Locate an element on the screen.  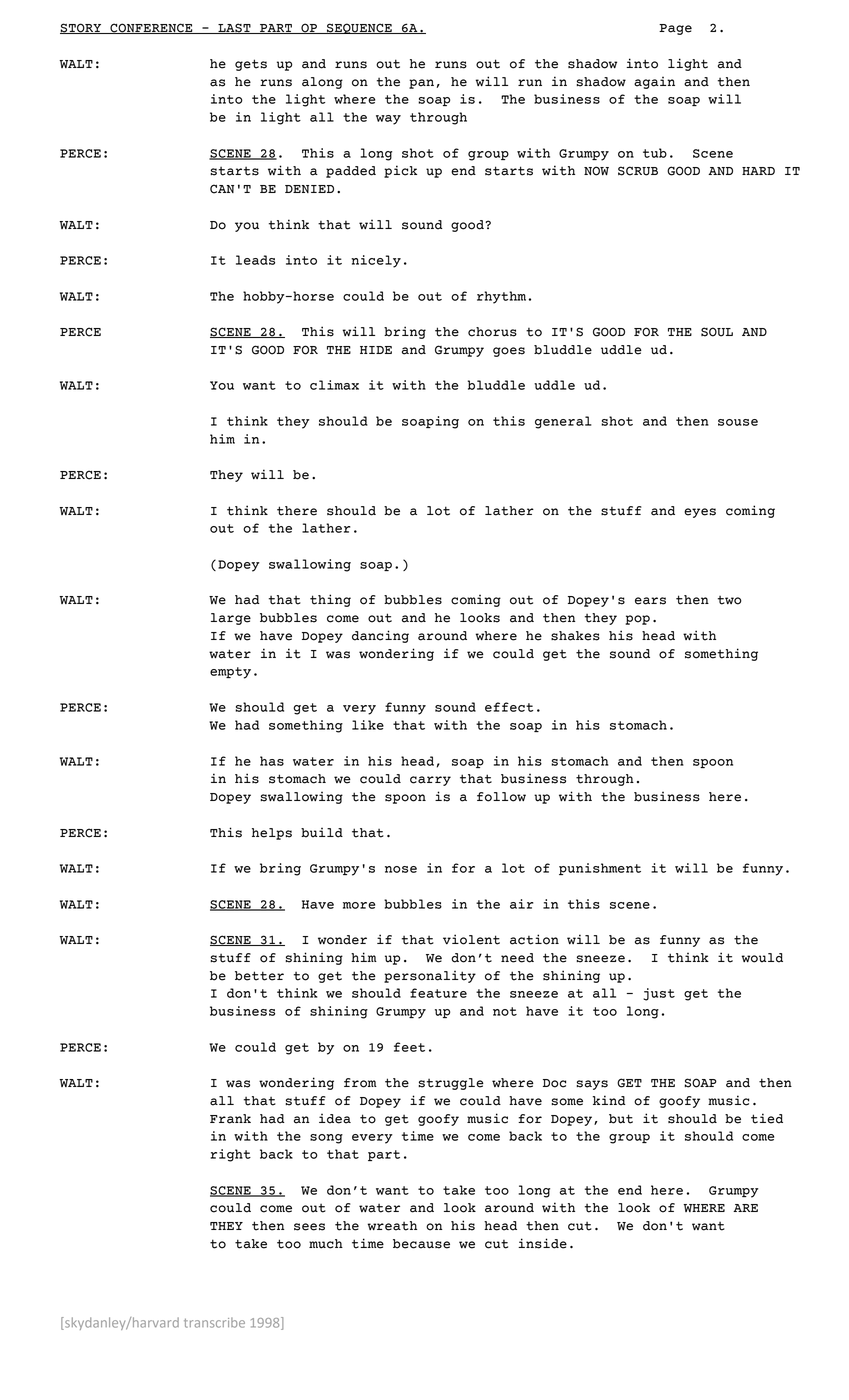
dancing is located at coordinates (380, 636).
